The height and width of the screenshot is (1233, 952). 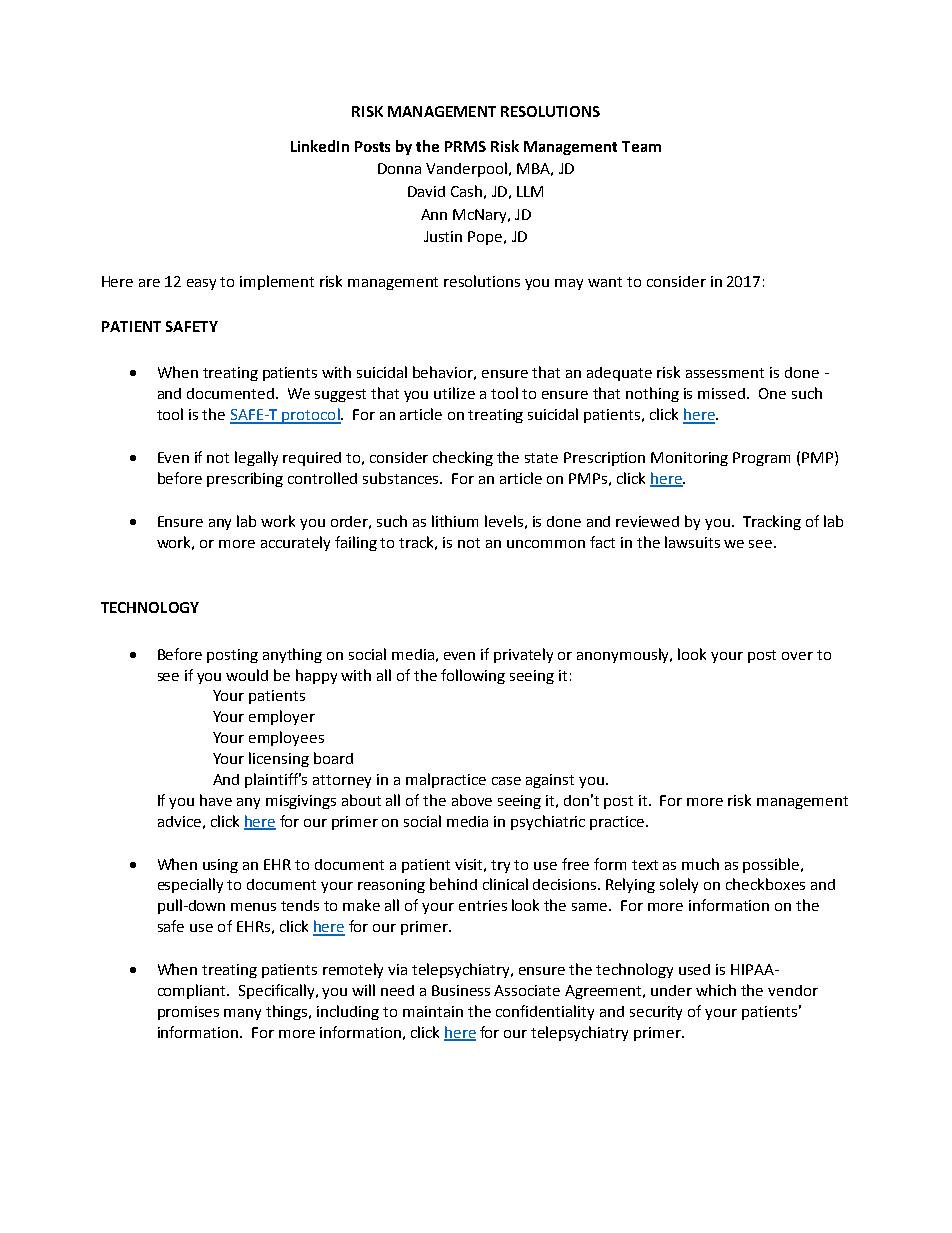 What do you see at coordinates (700, 864) in the screenshot?
I see `much` at bounding box center [700, 864].
